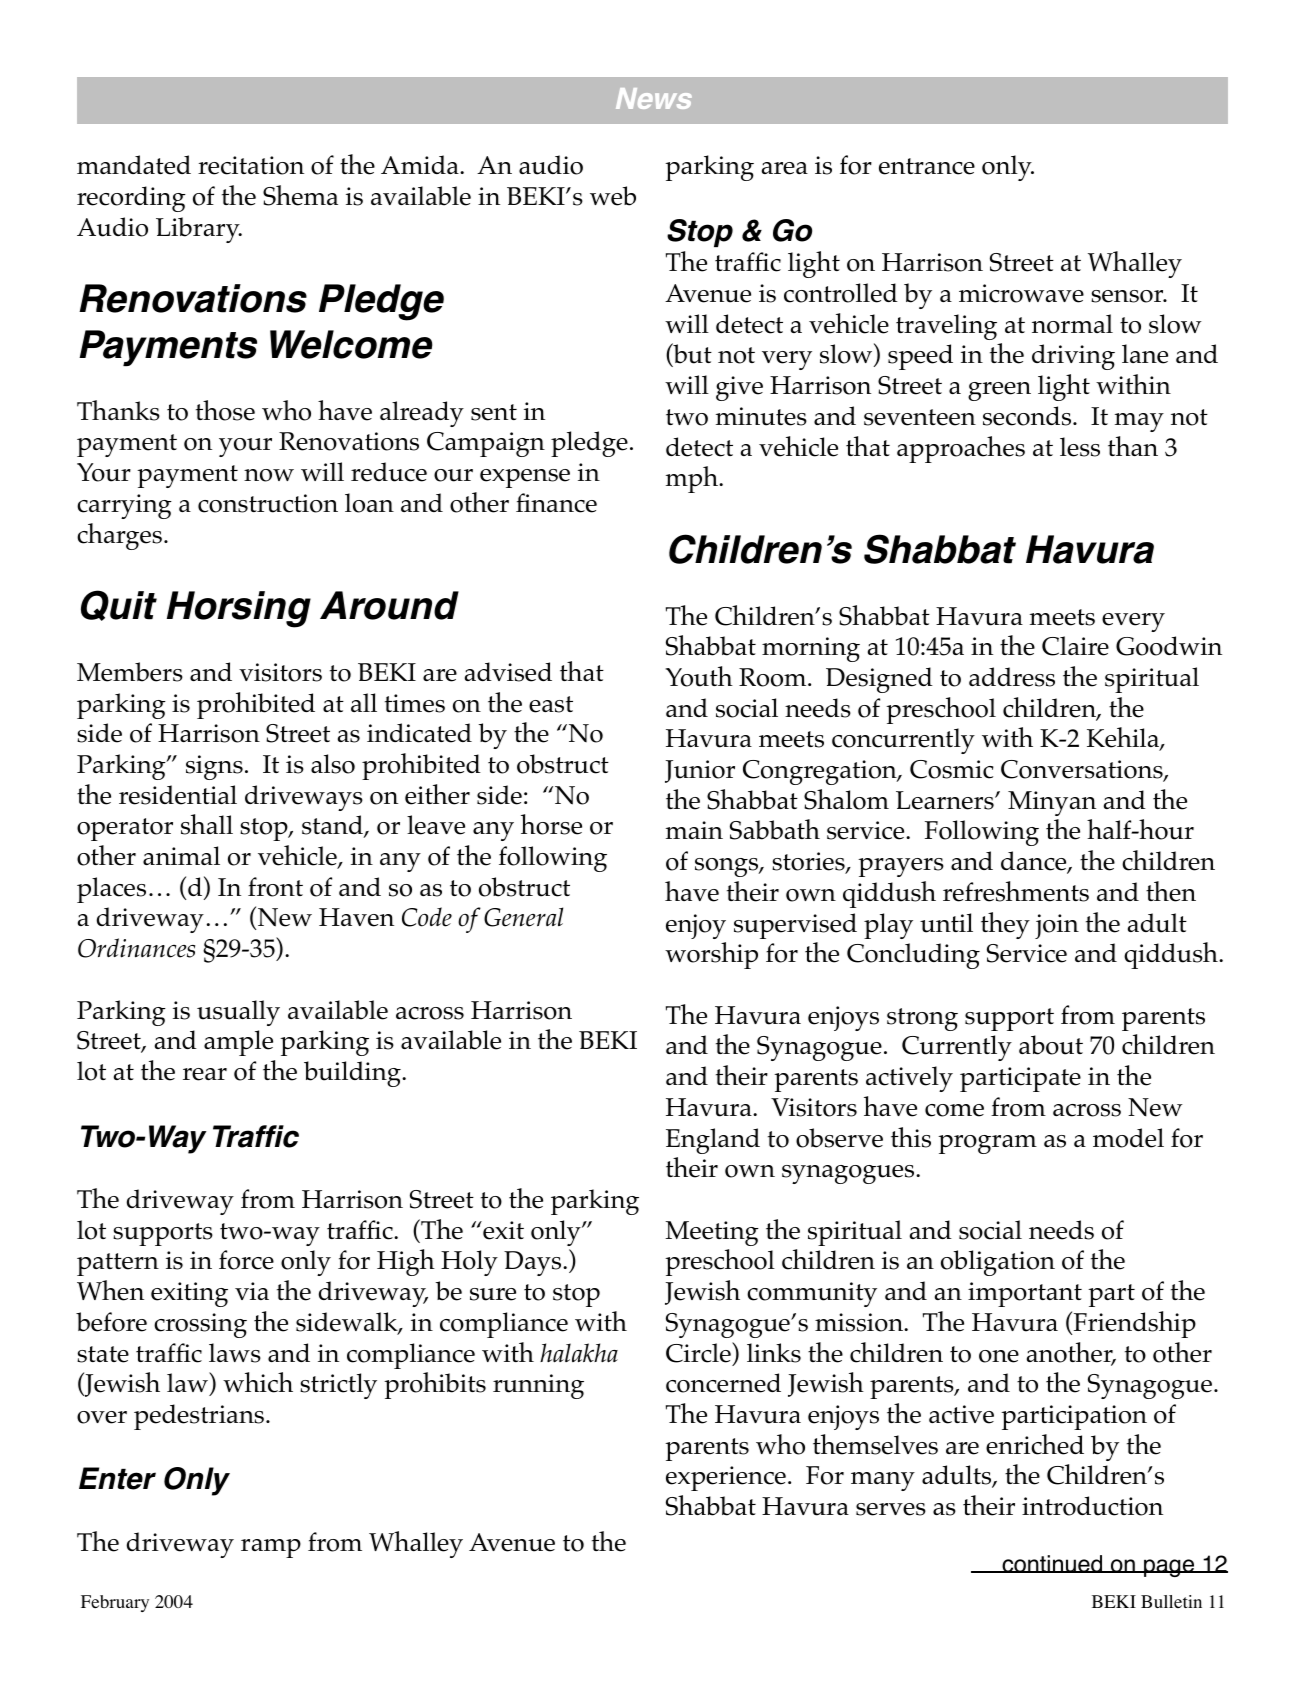 The height and width of the document is (1689, 1305). I want to click on obligation, so click(998, 1263).
